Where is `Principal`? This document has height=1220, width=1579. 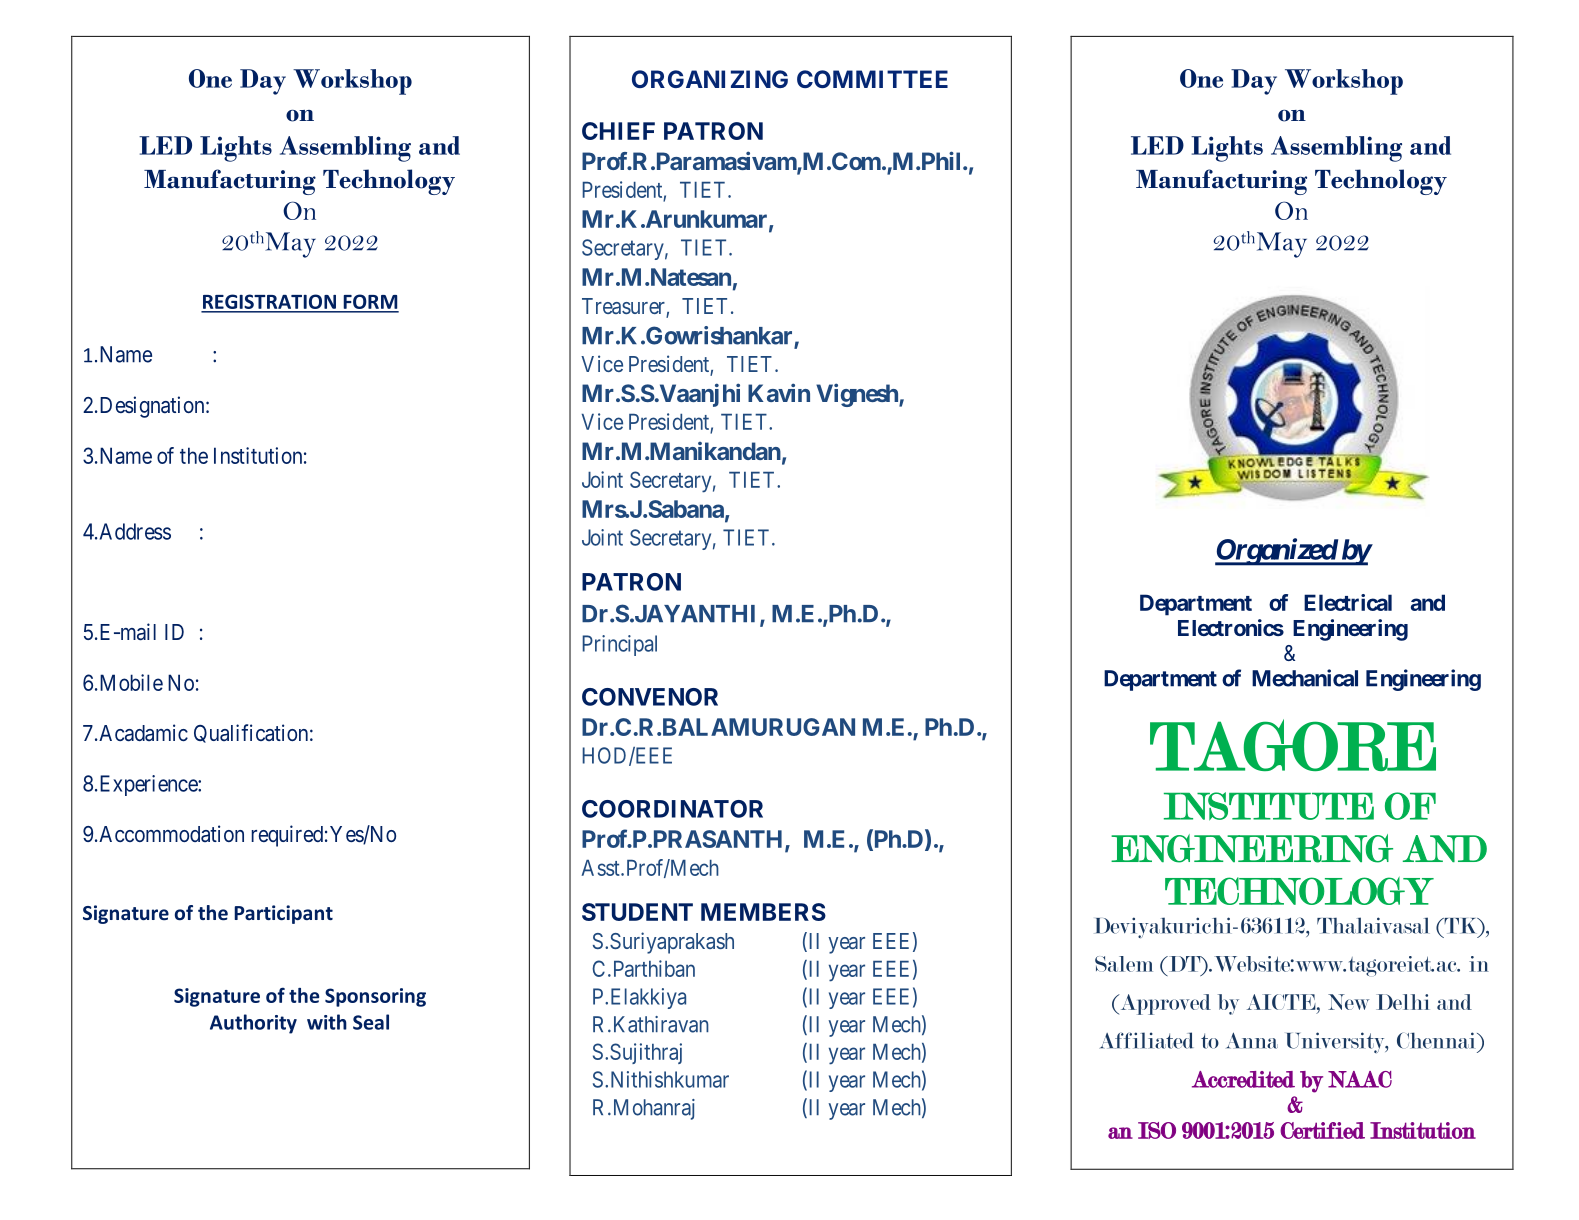
Principal is located at coordinates (619, 645).
